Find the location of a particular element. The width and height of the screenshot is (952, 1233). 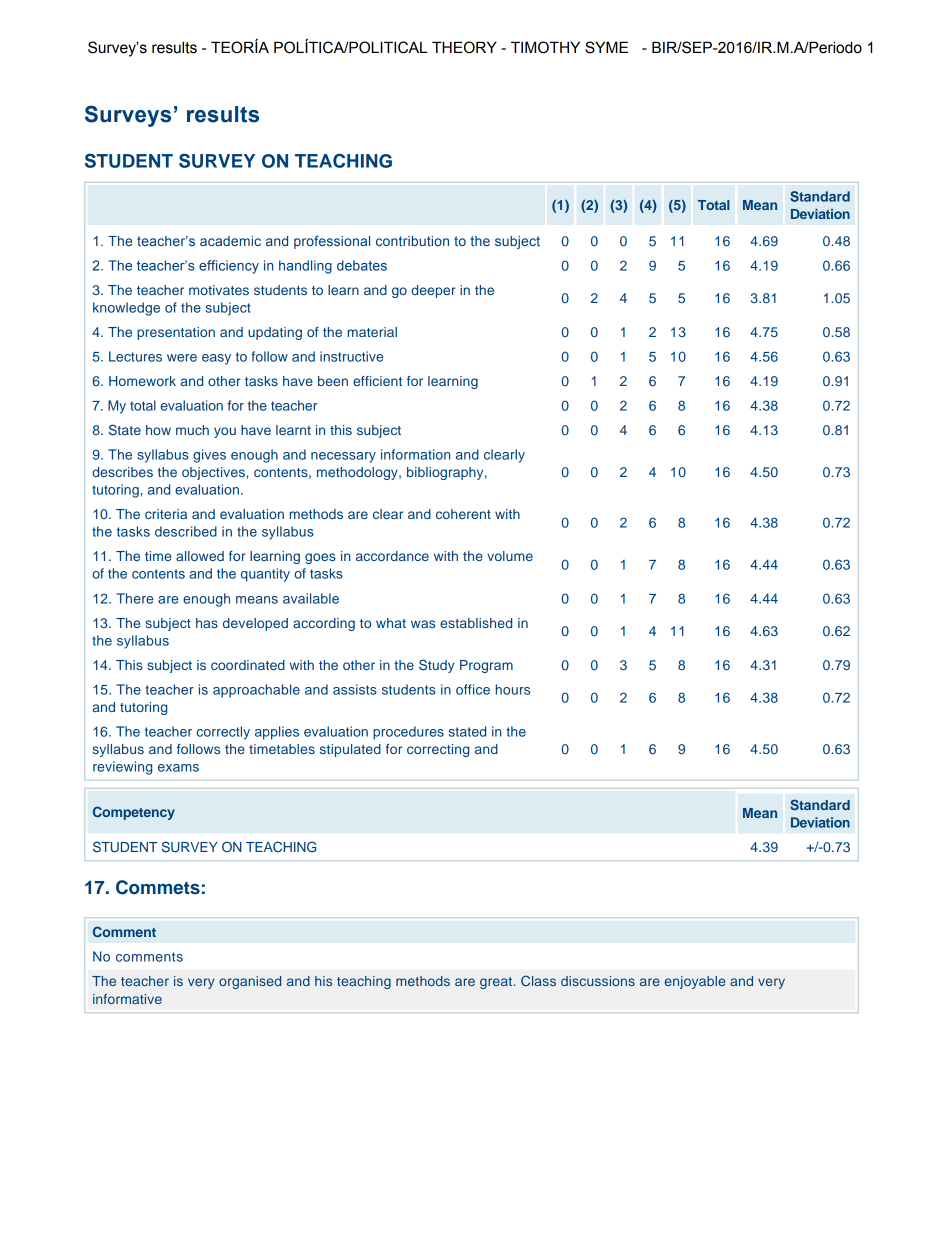

were is located at coordinates (182, 358).
